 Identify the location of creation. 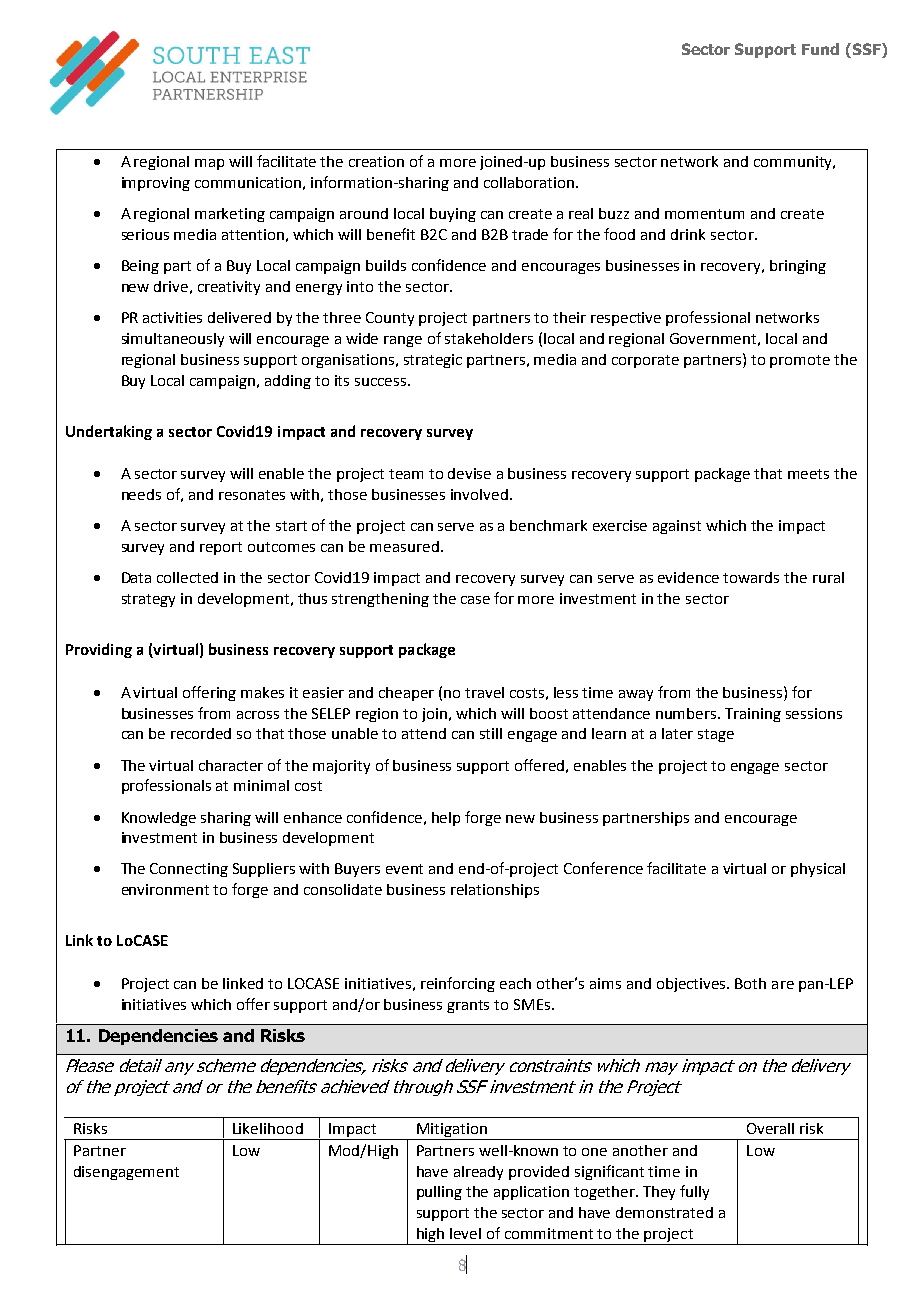
(376, 161).
